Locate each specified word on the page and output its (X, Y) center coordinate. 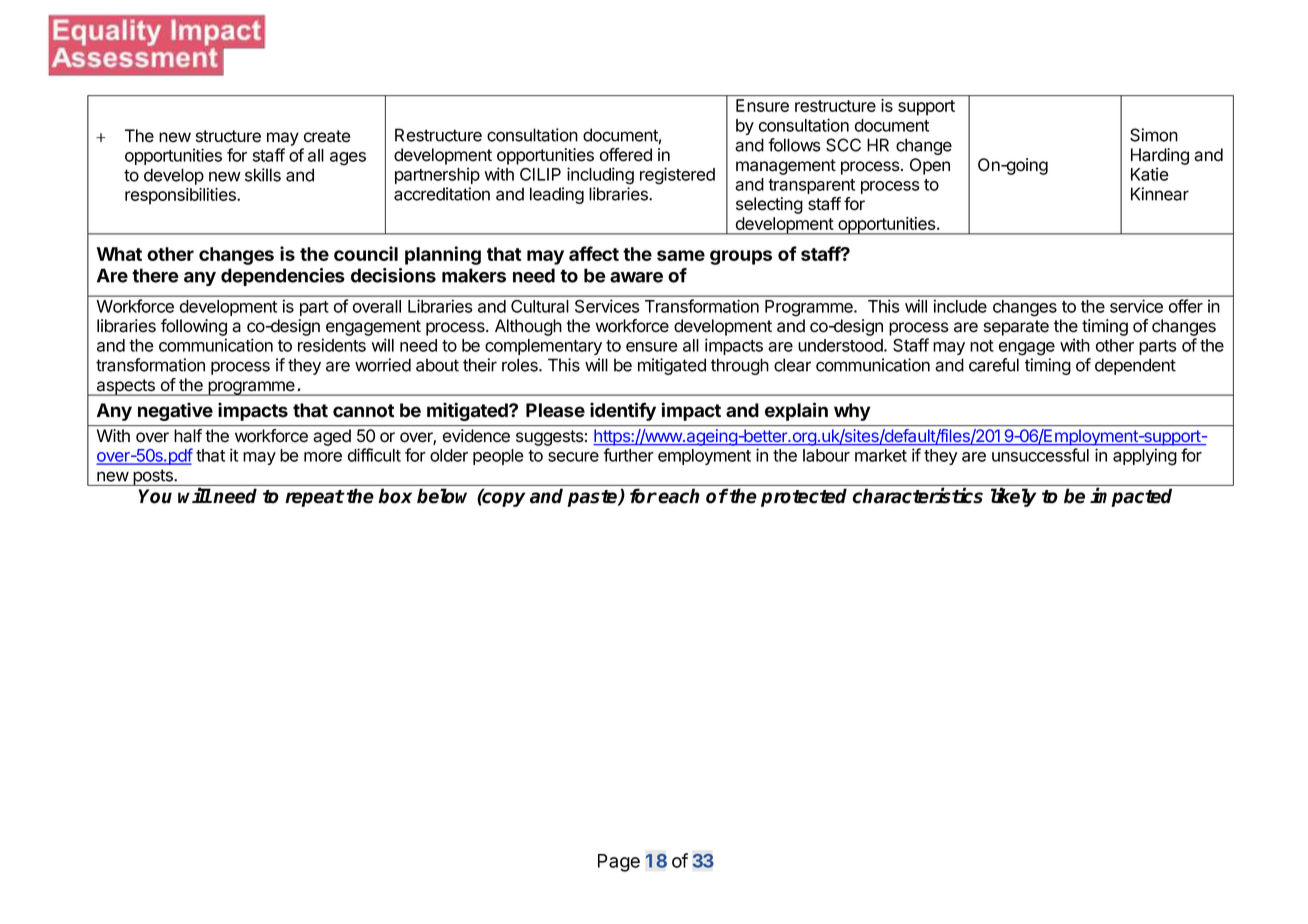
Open (930, 166)
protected (804, 497)
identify (623, 411)
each (679, 496)
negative (175, 411)
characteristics (918, 495)
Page (619, 863)
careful (994, 365)
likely (1013, 497)
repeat (314, 498)
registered (677, 176)
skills (263, 175)
